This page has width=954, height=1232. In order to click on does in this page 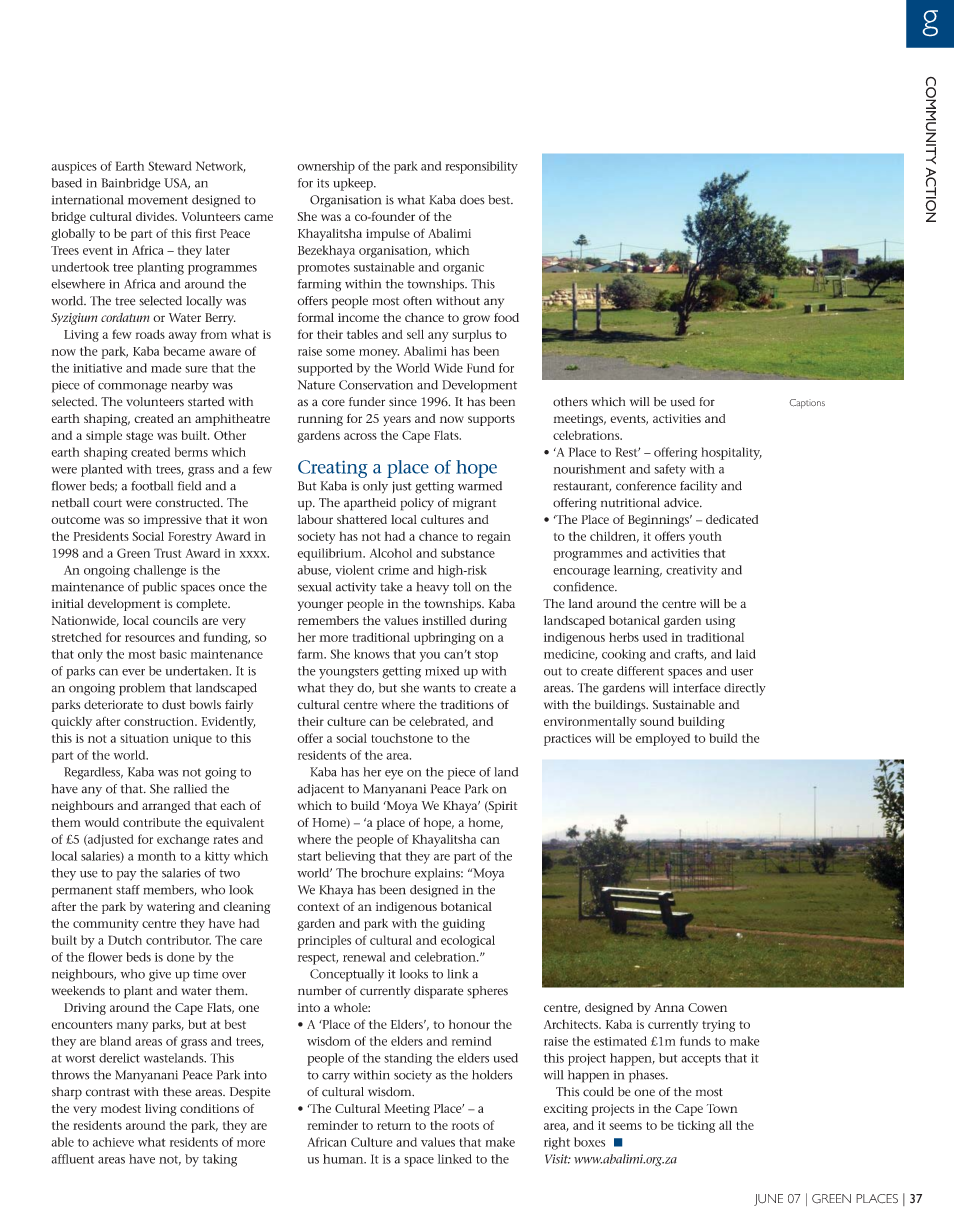, I will do `click(472, 200)`.
